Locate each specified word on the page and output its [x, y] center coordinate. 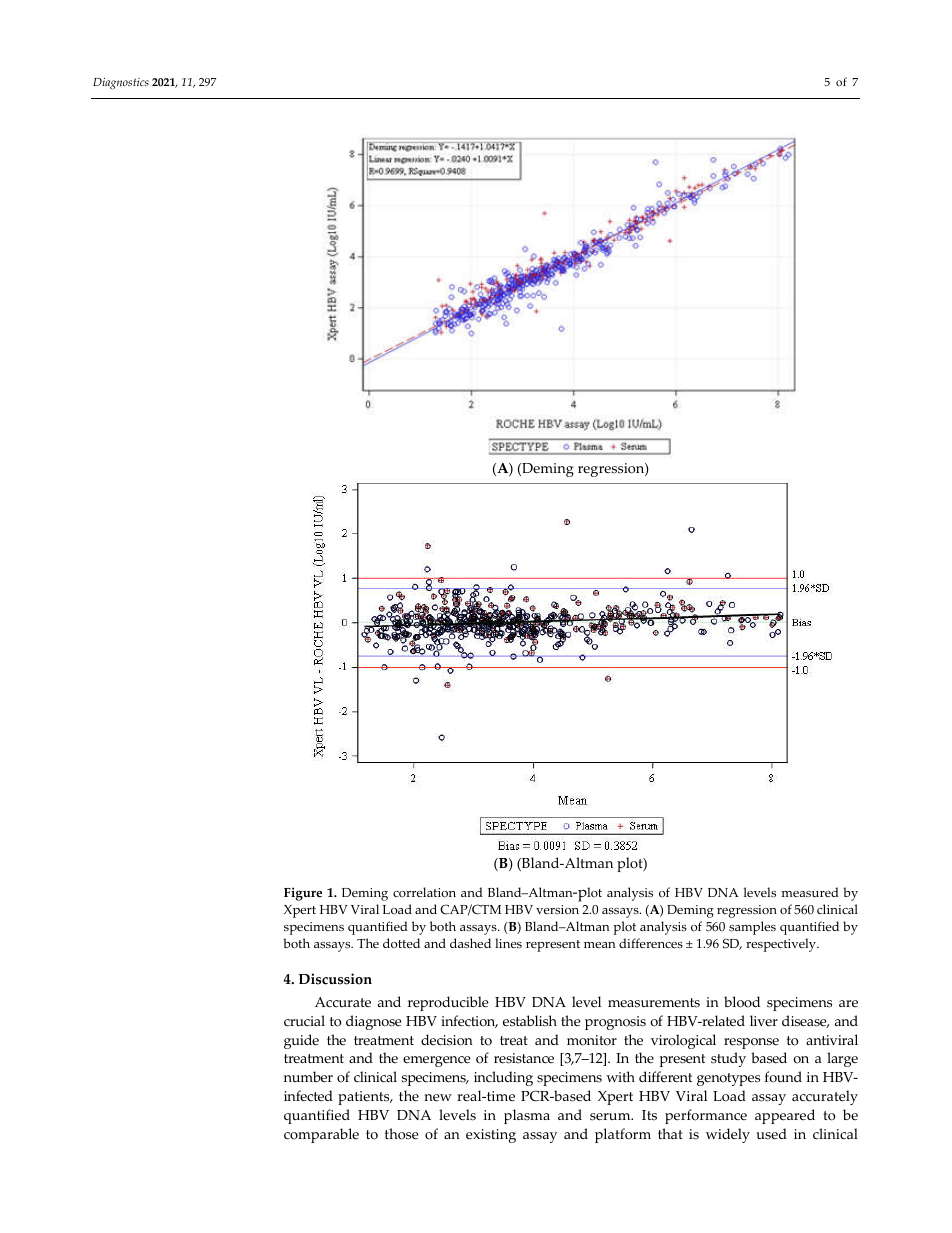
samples [752, 928]
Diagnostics [121, 84]
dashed [470, 943]
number [308, 1076]
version [557, 910]
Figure [303, 894]
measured [810, 892]
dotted [401, 943]
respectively [782, 945]
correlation [424, 892]
